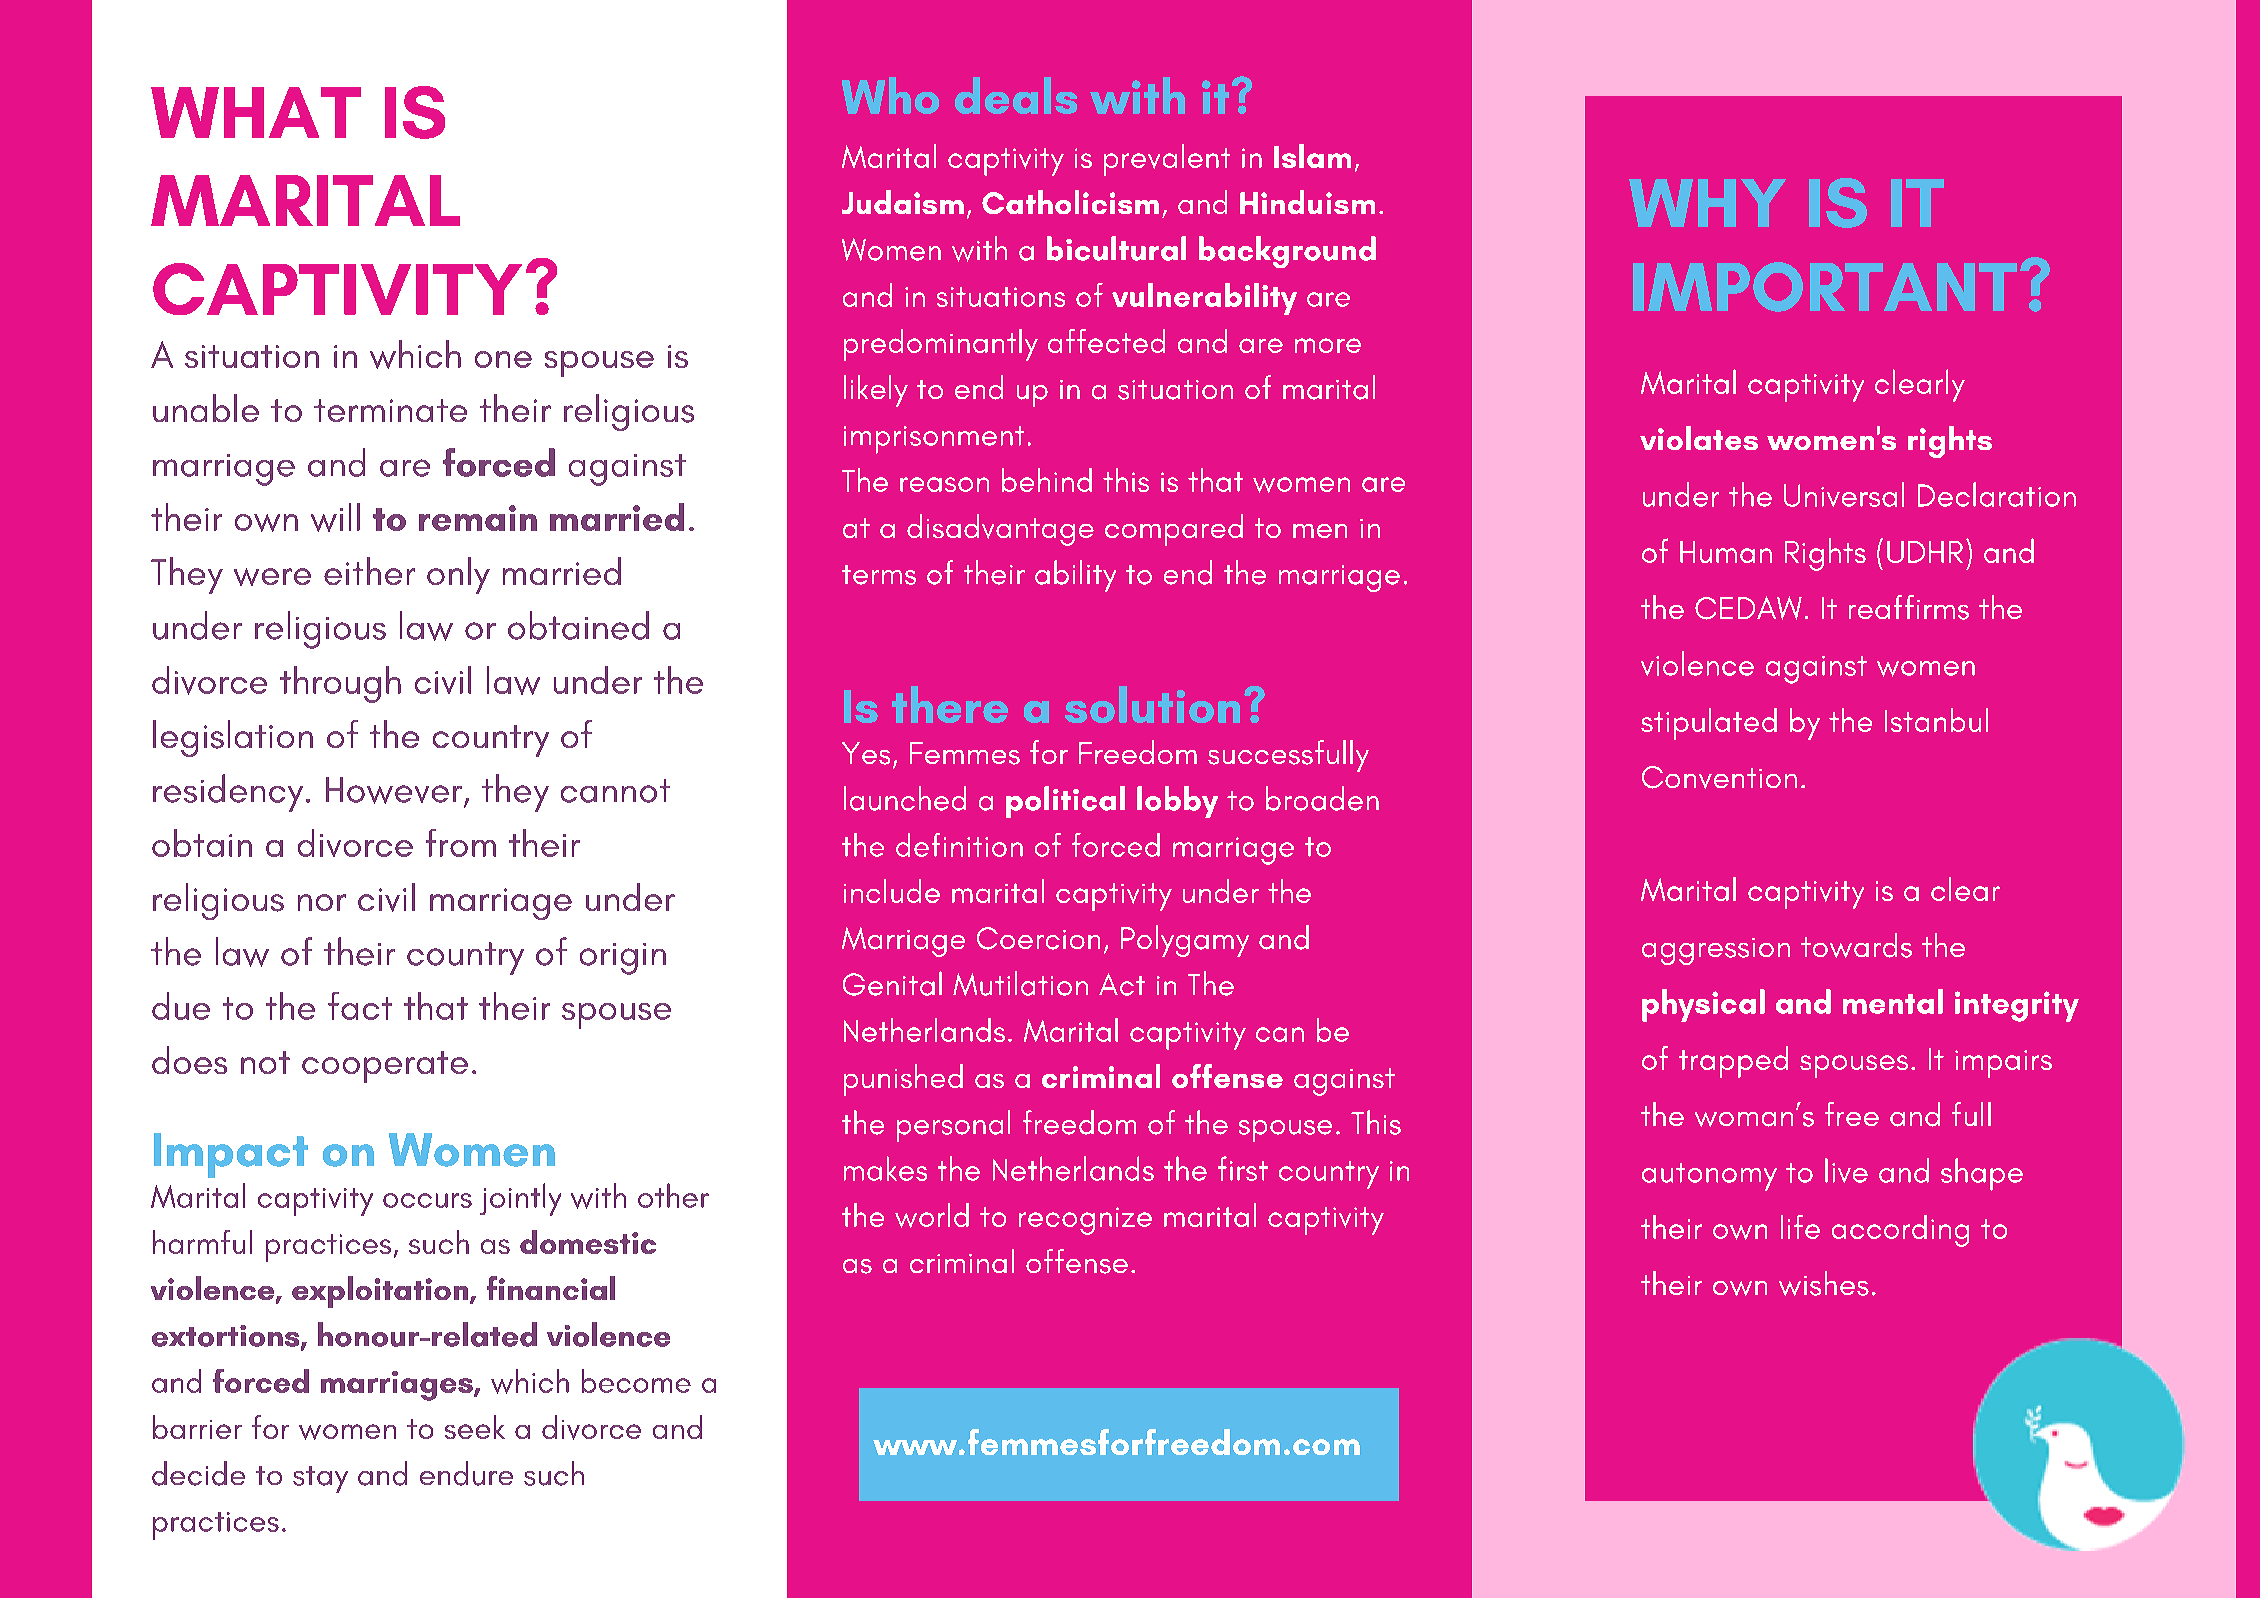  Describe the element at coordinates (360, 1006) in the page. I see `fact` at that location.
